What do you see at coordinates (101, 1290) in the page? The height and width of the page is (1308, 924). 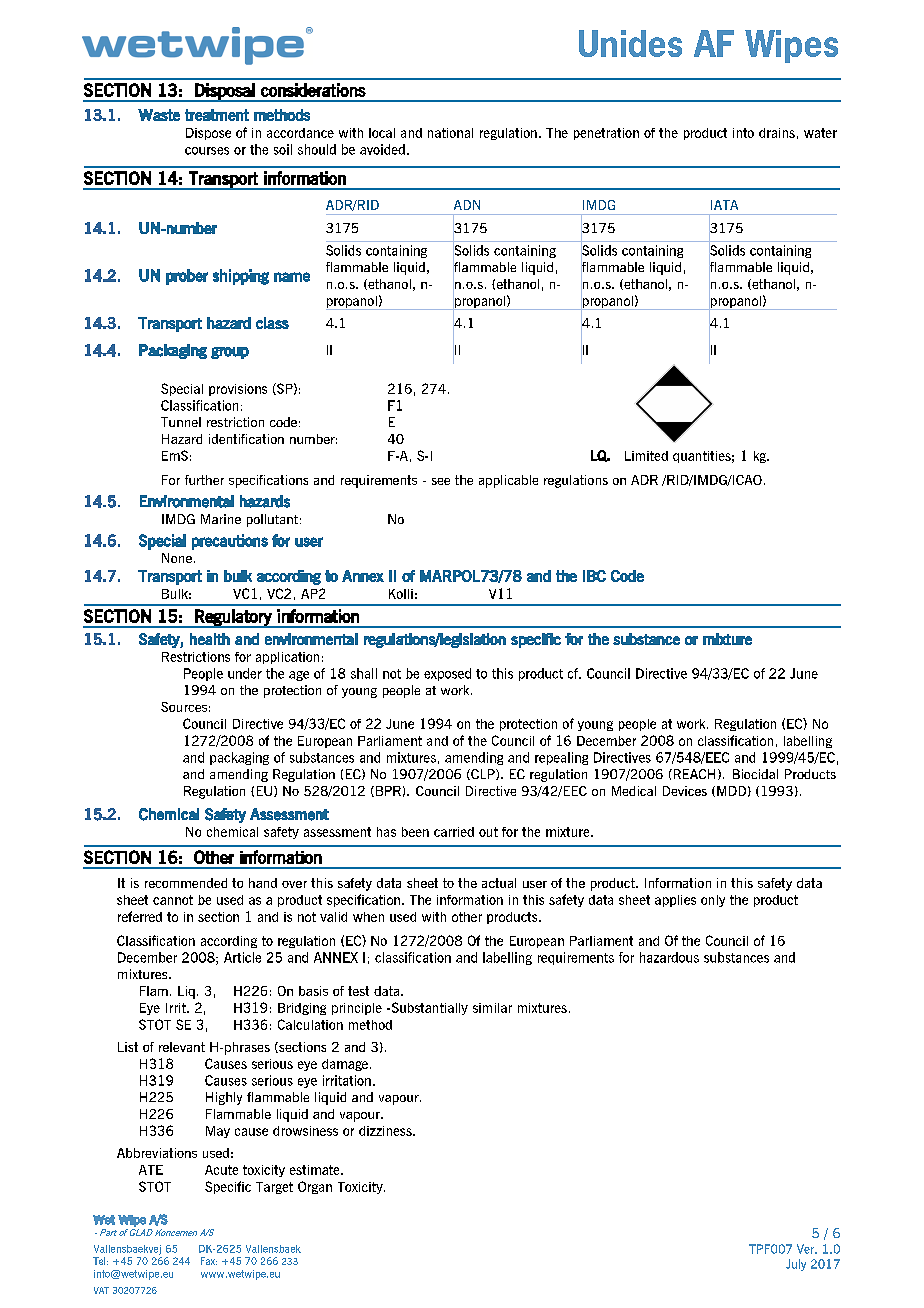 I see `VAT` at bounding box center [101, 1290].
